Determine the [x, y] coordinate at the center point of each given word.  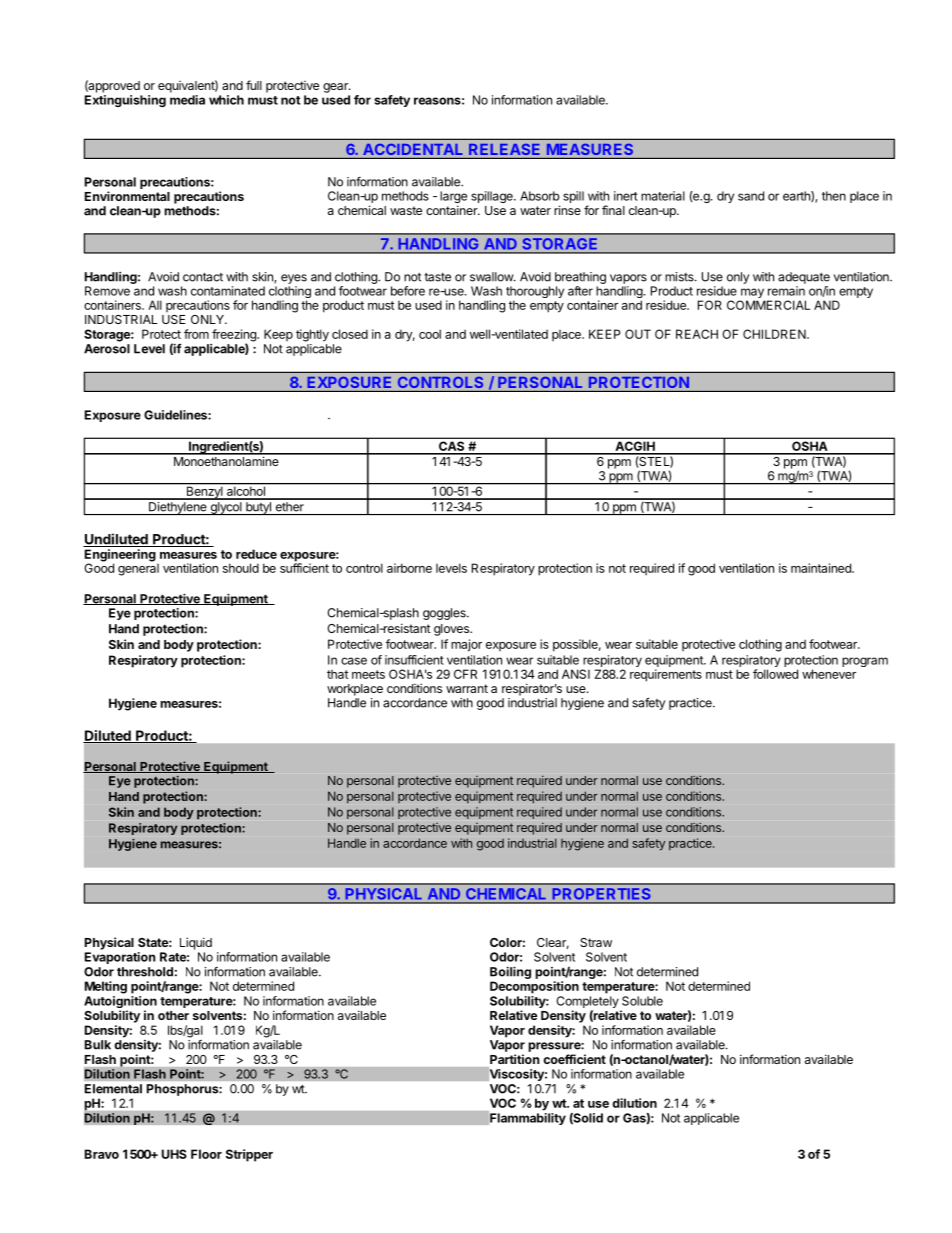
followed [775, 674]
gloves [452, 630]
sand [751, 196]
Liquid [196, 943]
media [187, 100]
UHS [174, 1154]
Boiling [510, 972]
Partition [515, 1059]
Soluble [642, 1001]
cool [430, 334]
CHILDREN [775, 334]
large [453, 198]
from [196, 334]
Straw [596, 942]
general [138, 568]
